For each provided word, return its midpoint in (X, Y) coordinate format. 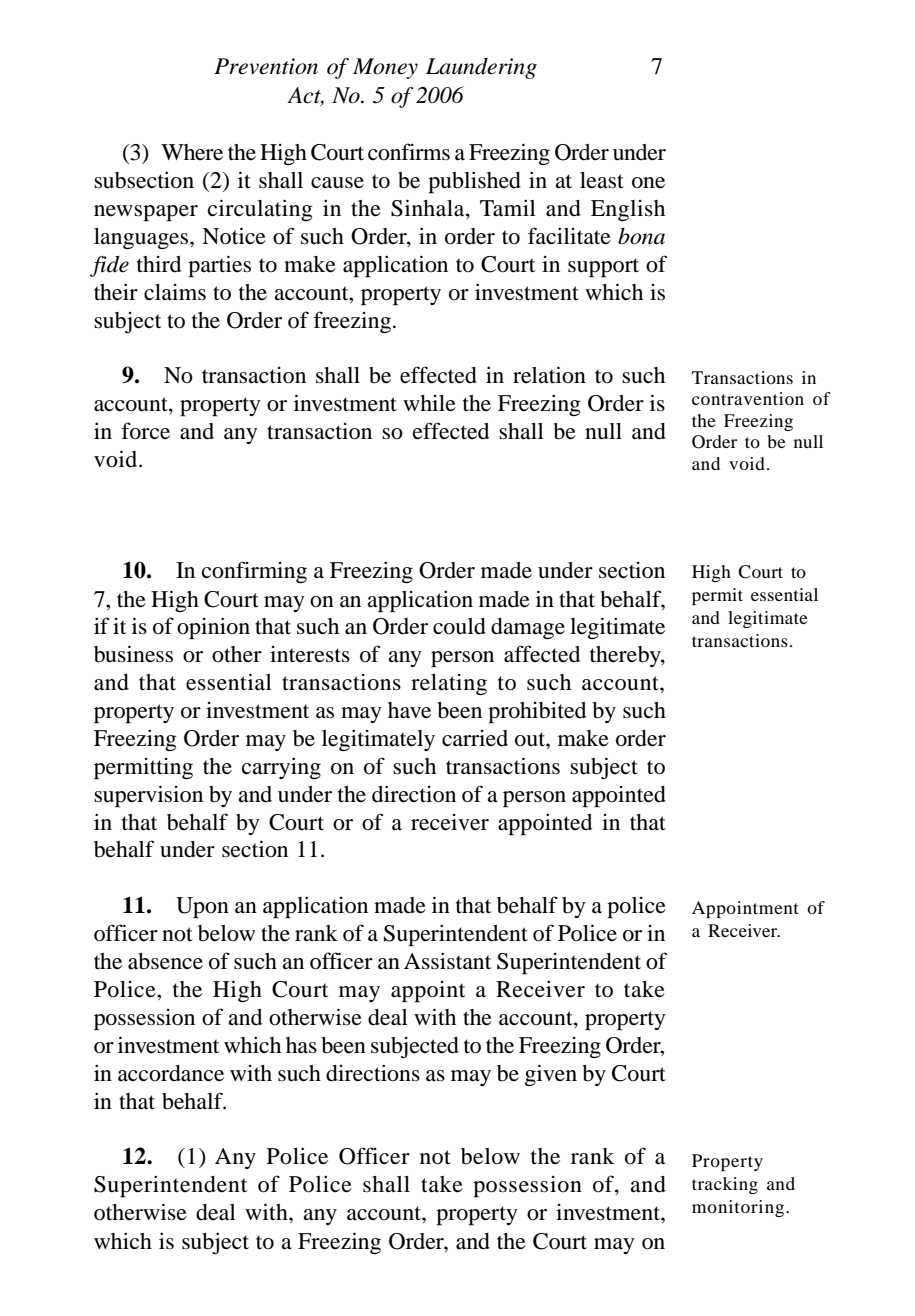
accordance (171, 1073)
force (145, 431)
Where (192, 152)
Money (385, 68)
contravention (748, 398)
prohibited (537, 712)
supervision (148, 796)
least (602, 180)
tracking (725, 1185)
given (551, 1075)
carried (475, 738)
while (429, 403)
